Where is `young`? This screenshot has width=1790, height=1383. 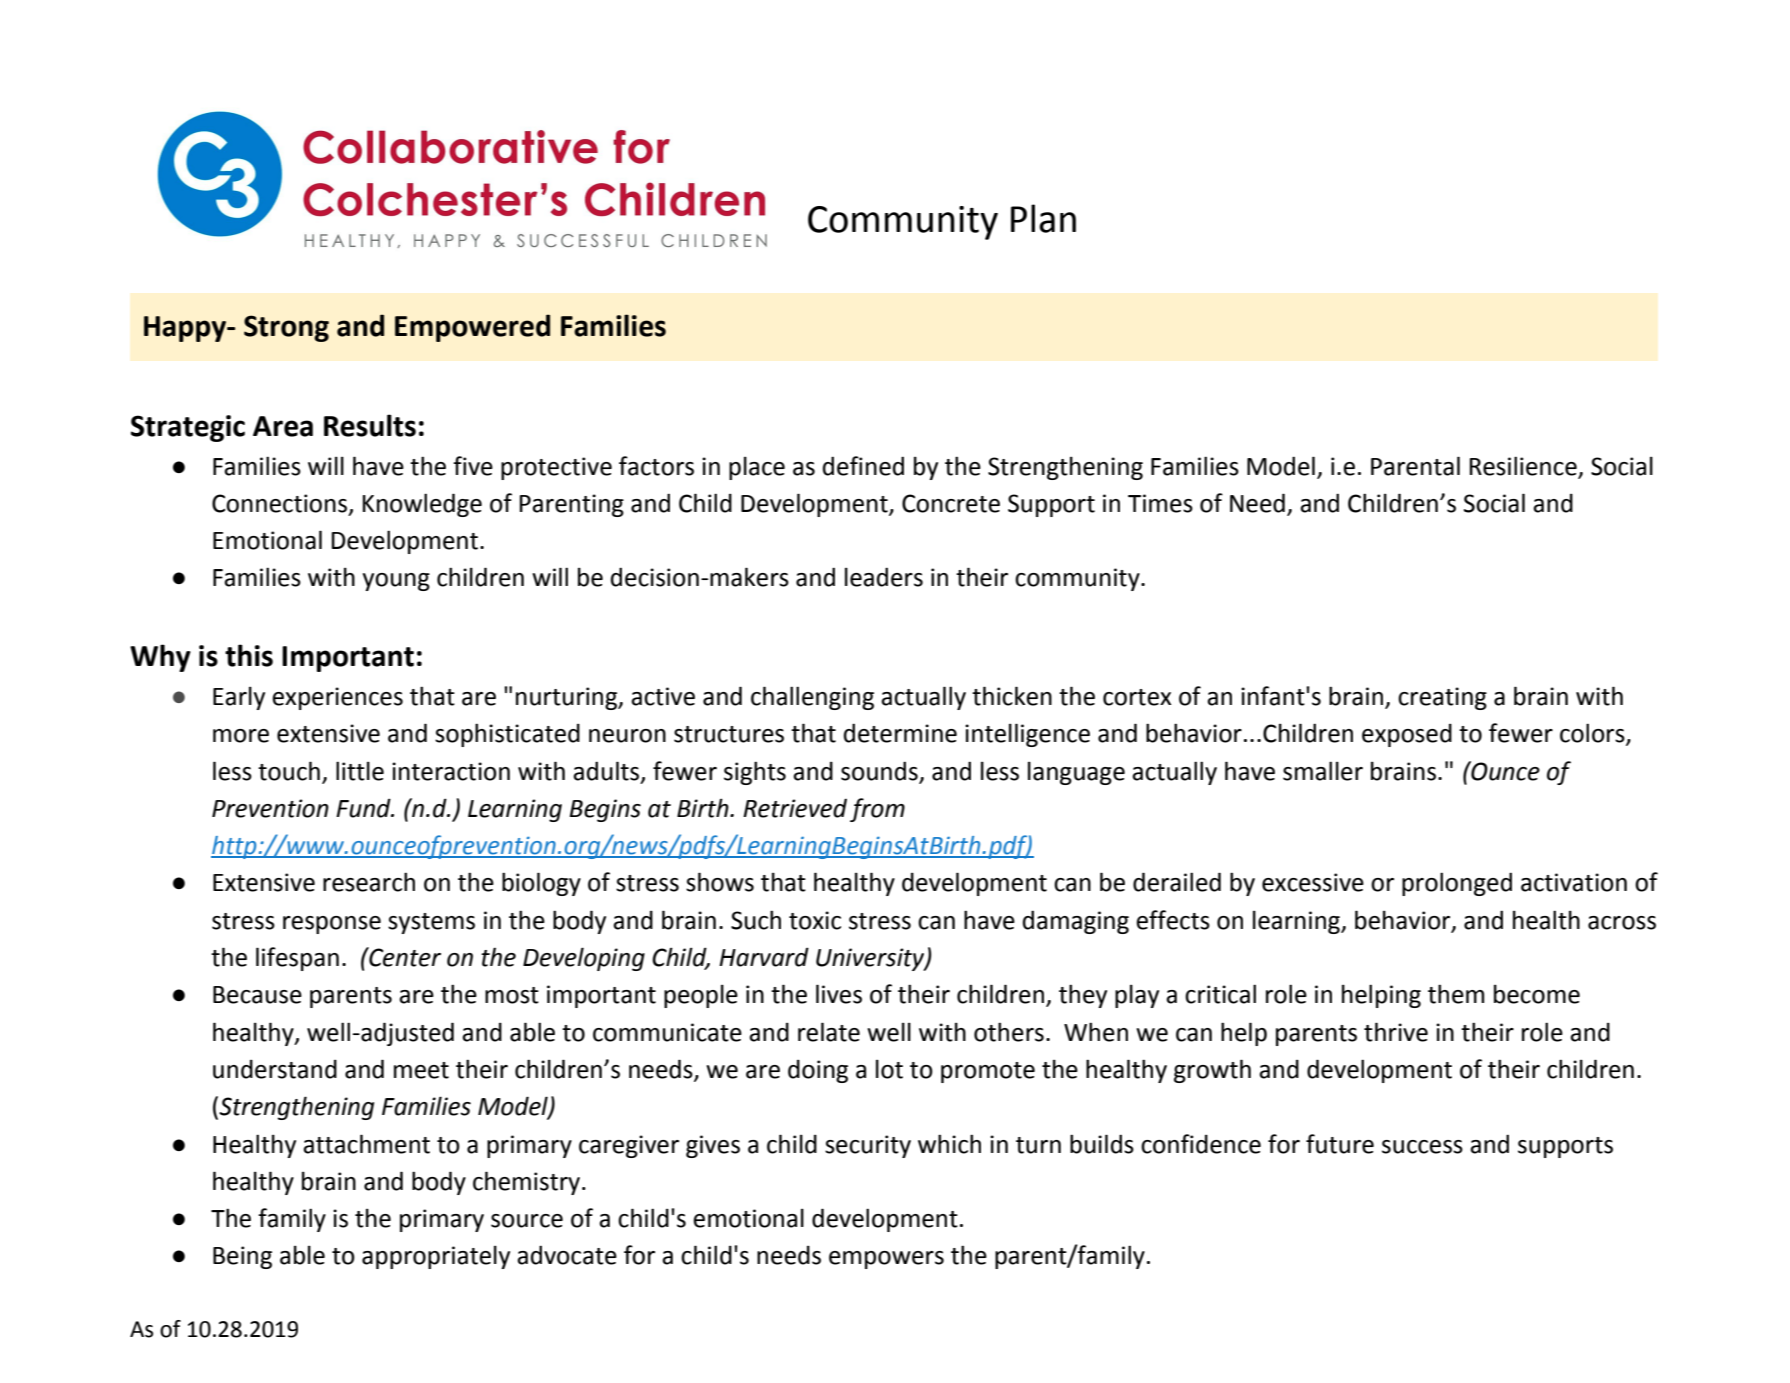 young is located at coordinates (396, 582).
